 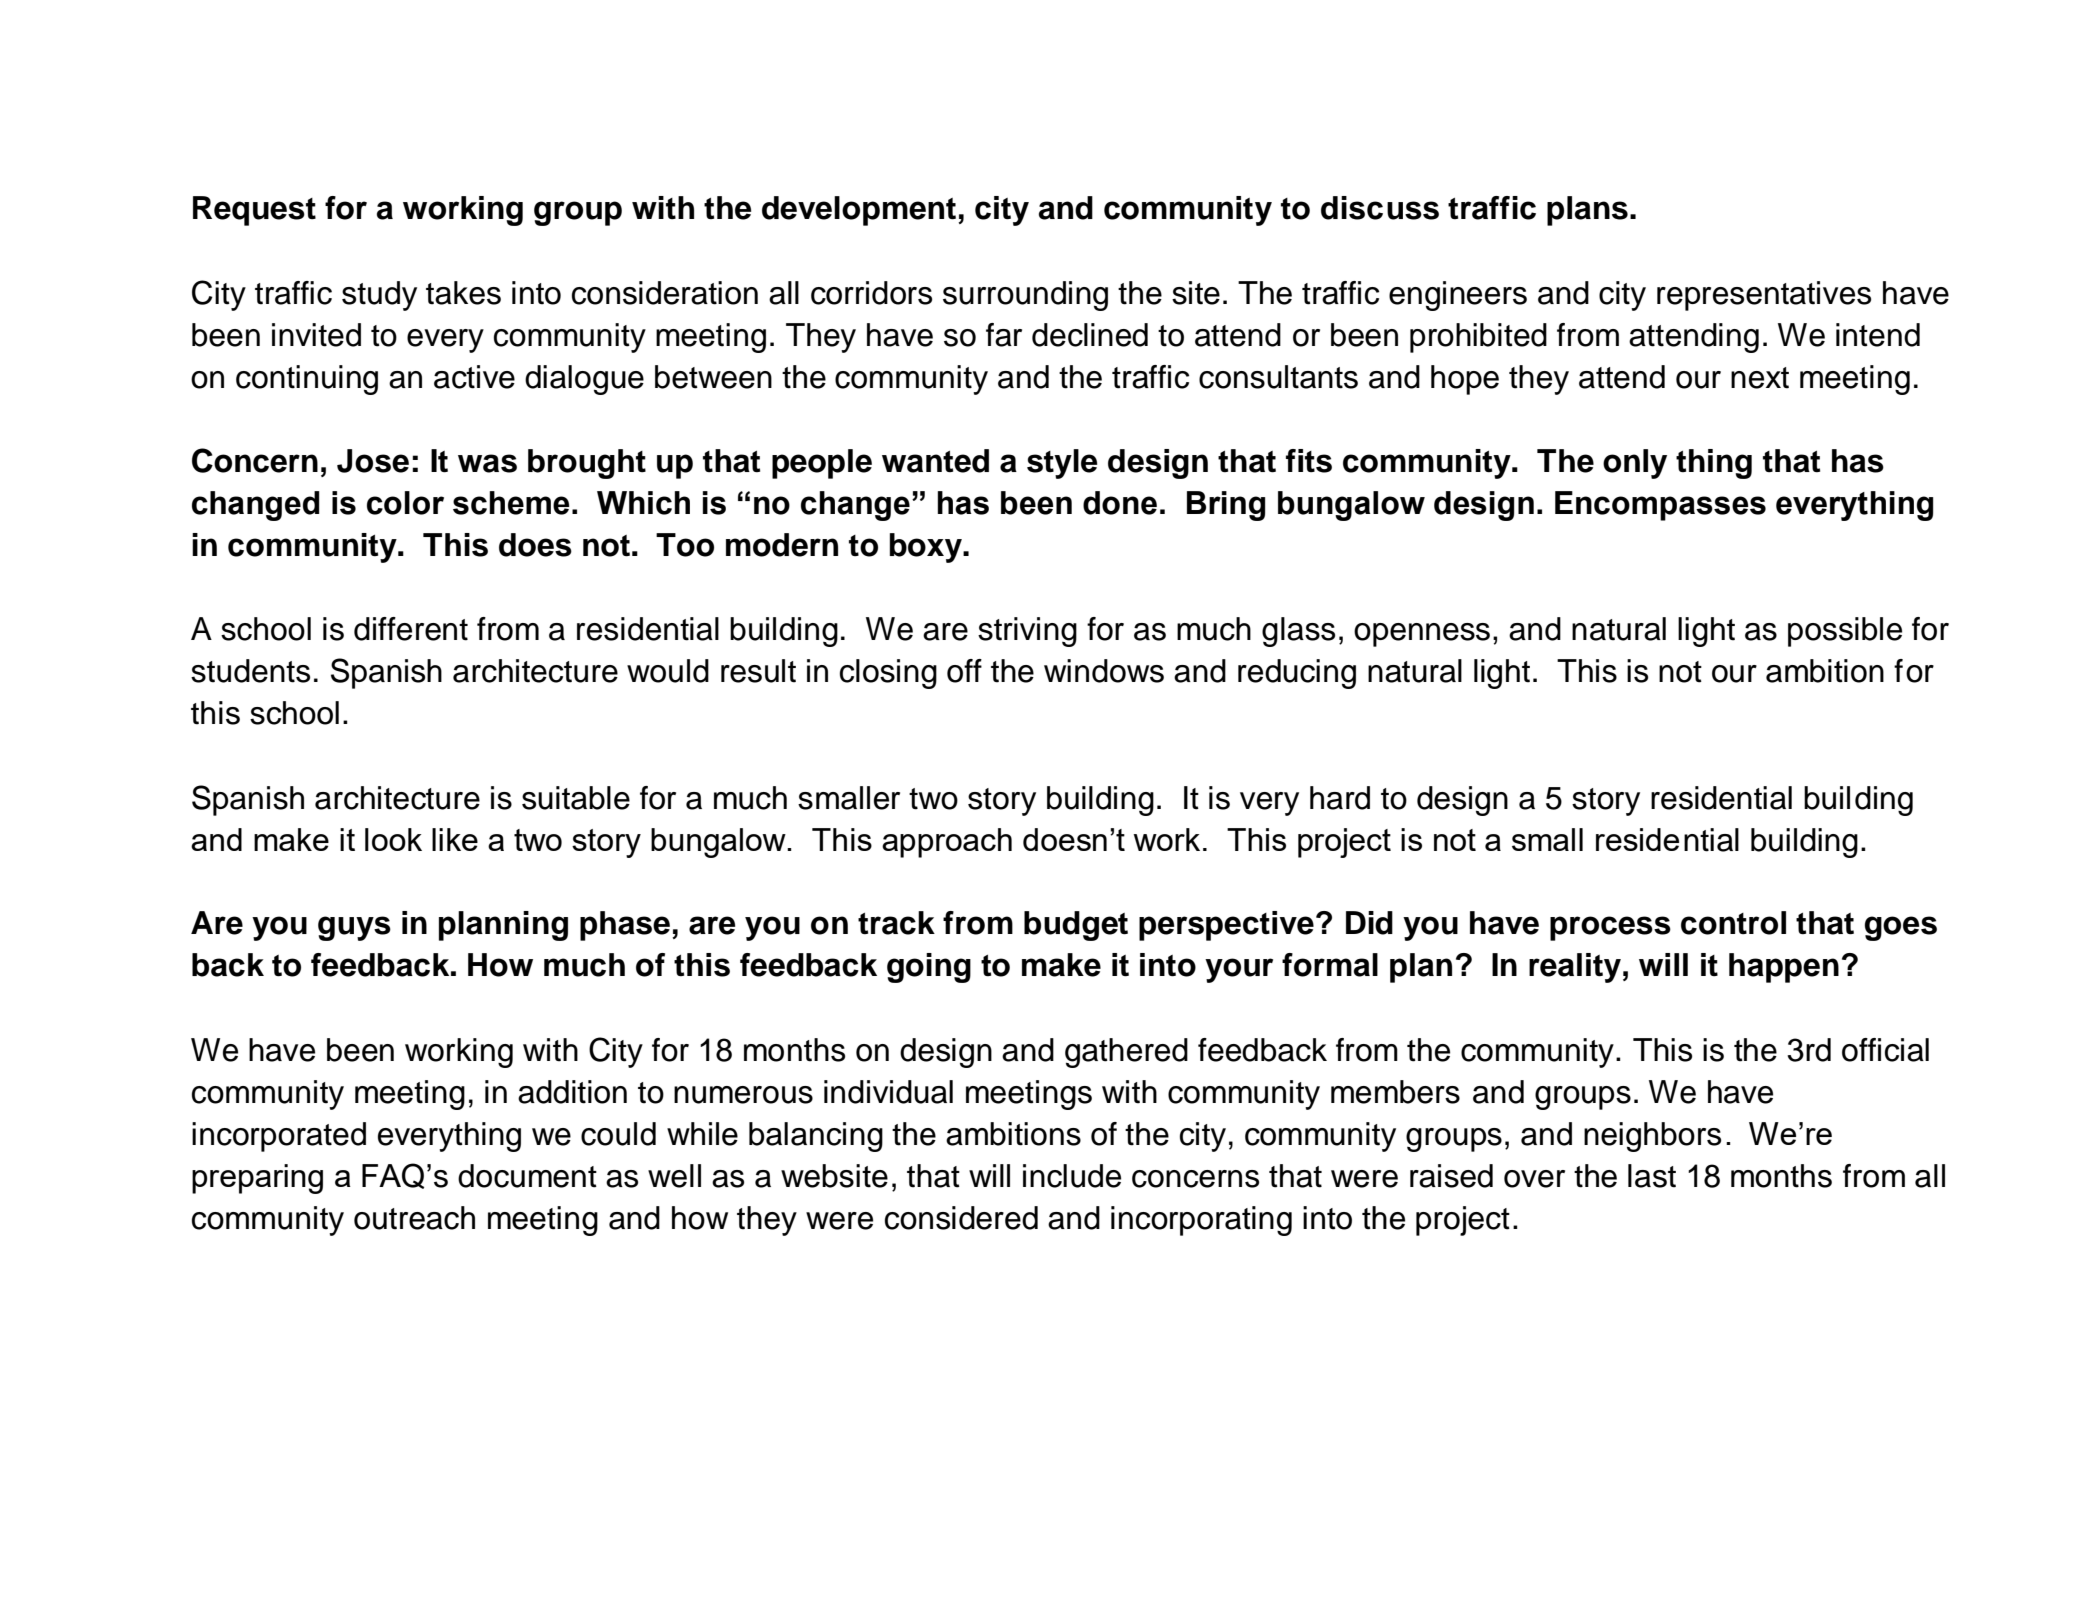 What do you see at coordinates (1025, 296) in the screenshot?
I see `surrounding` at bounding box center [1025, 296].
